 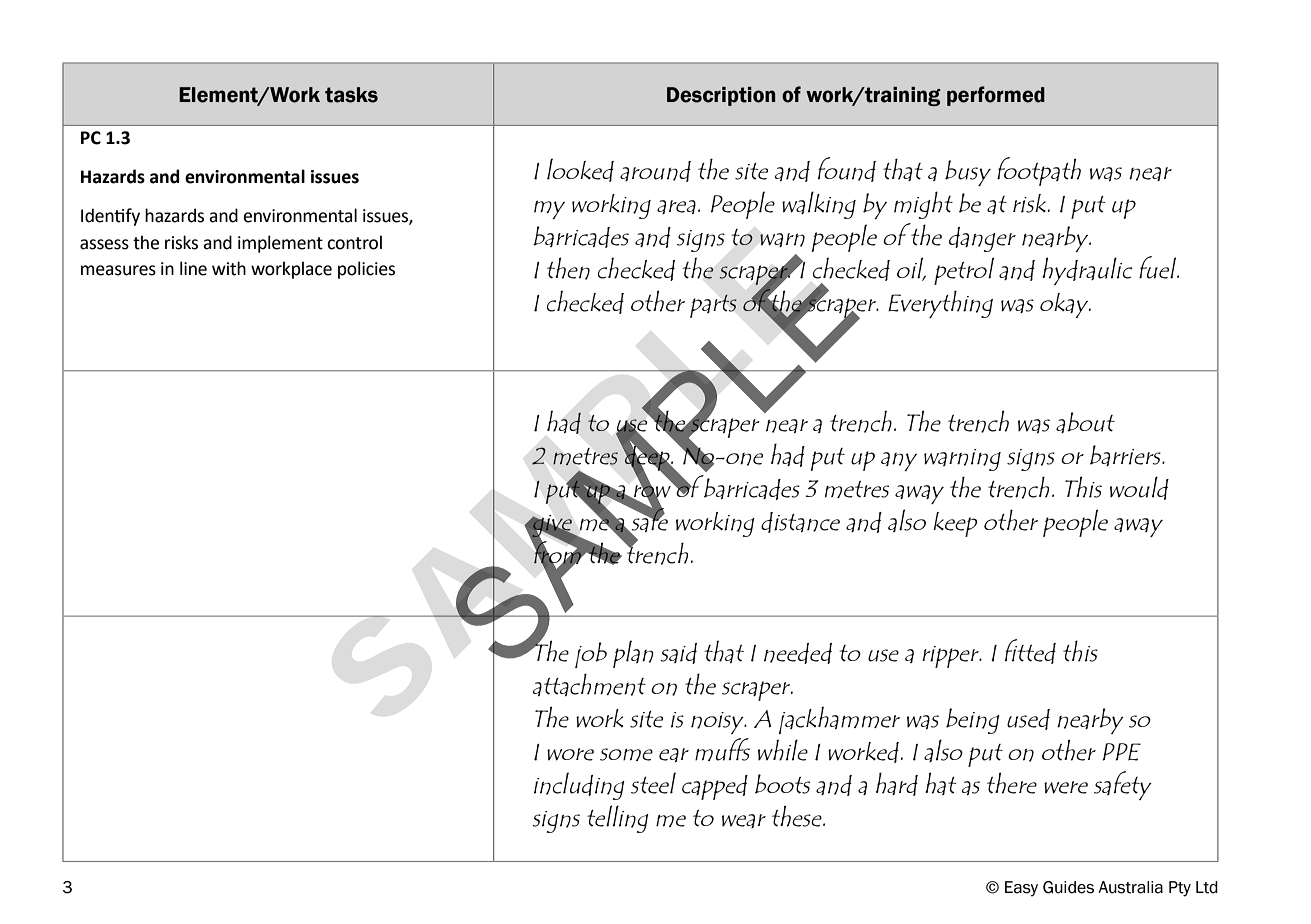 What do you see at coordinates (354, 242) in the image?
I see `control` at bounding box center [354, 242].
